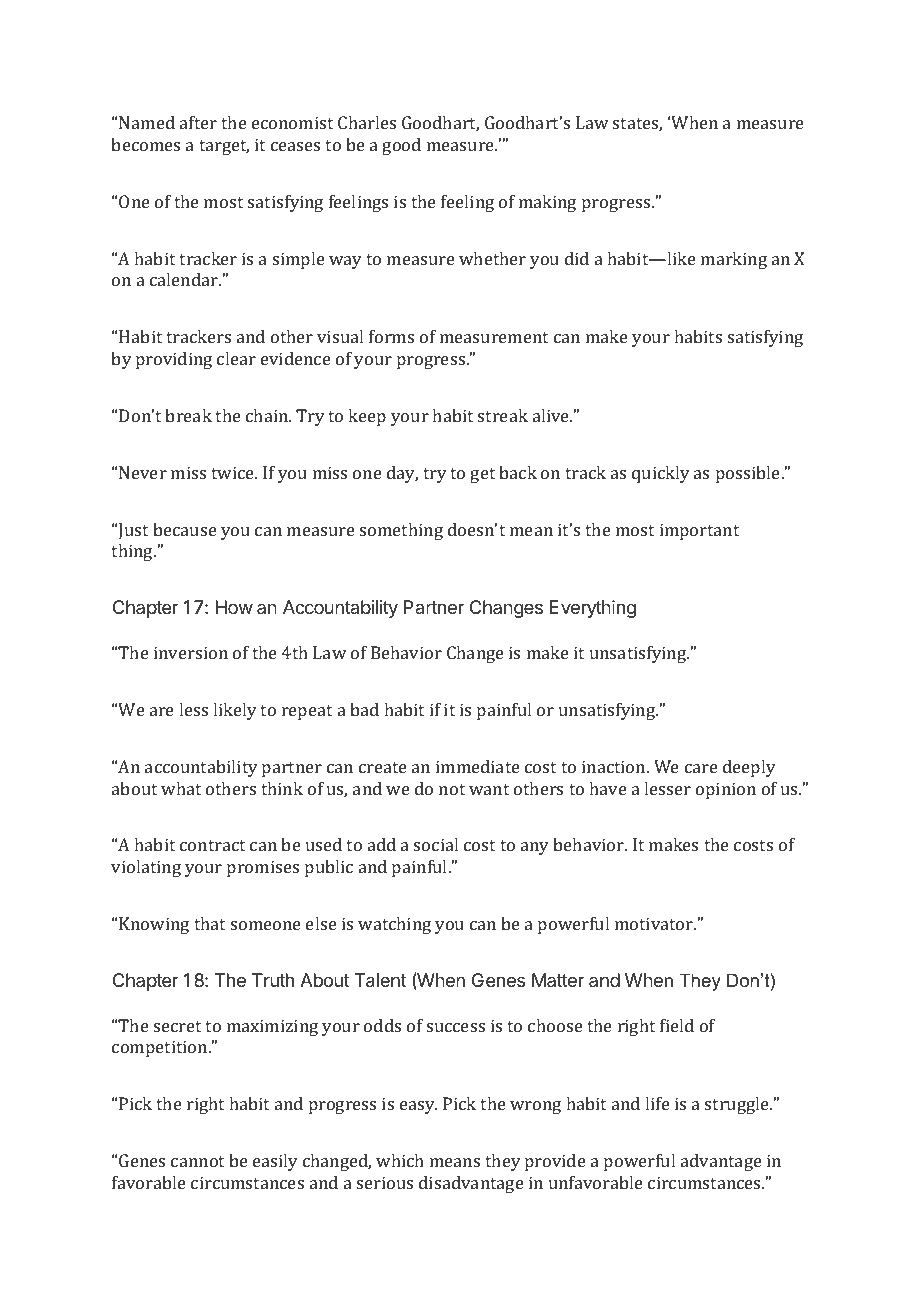  Describe the element at coordinates (224, 147) in the image. I see `target` at that location.
